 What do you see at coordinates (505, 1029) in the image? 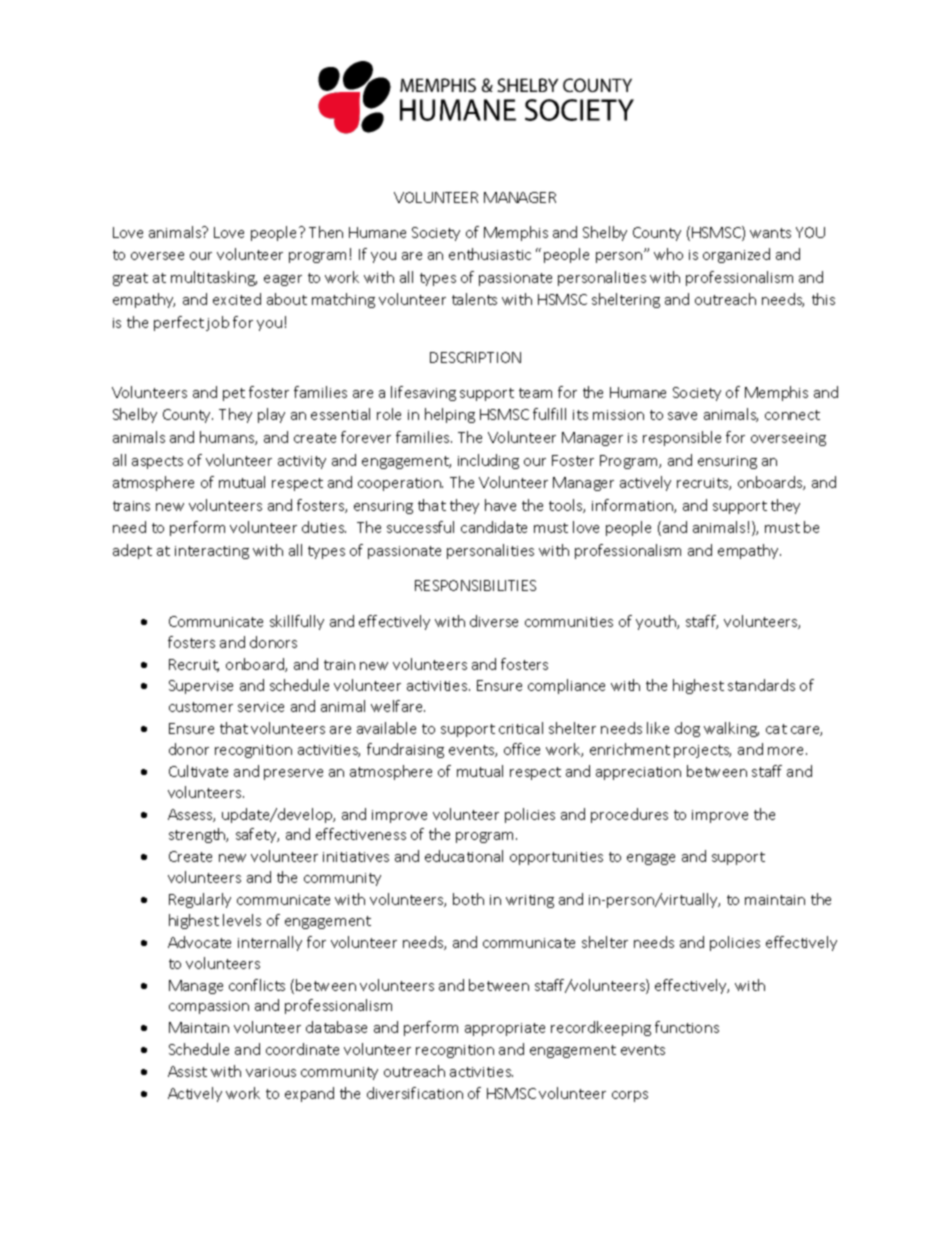
I see `appropriate` at bounding box center [505, 1029].
